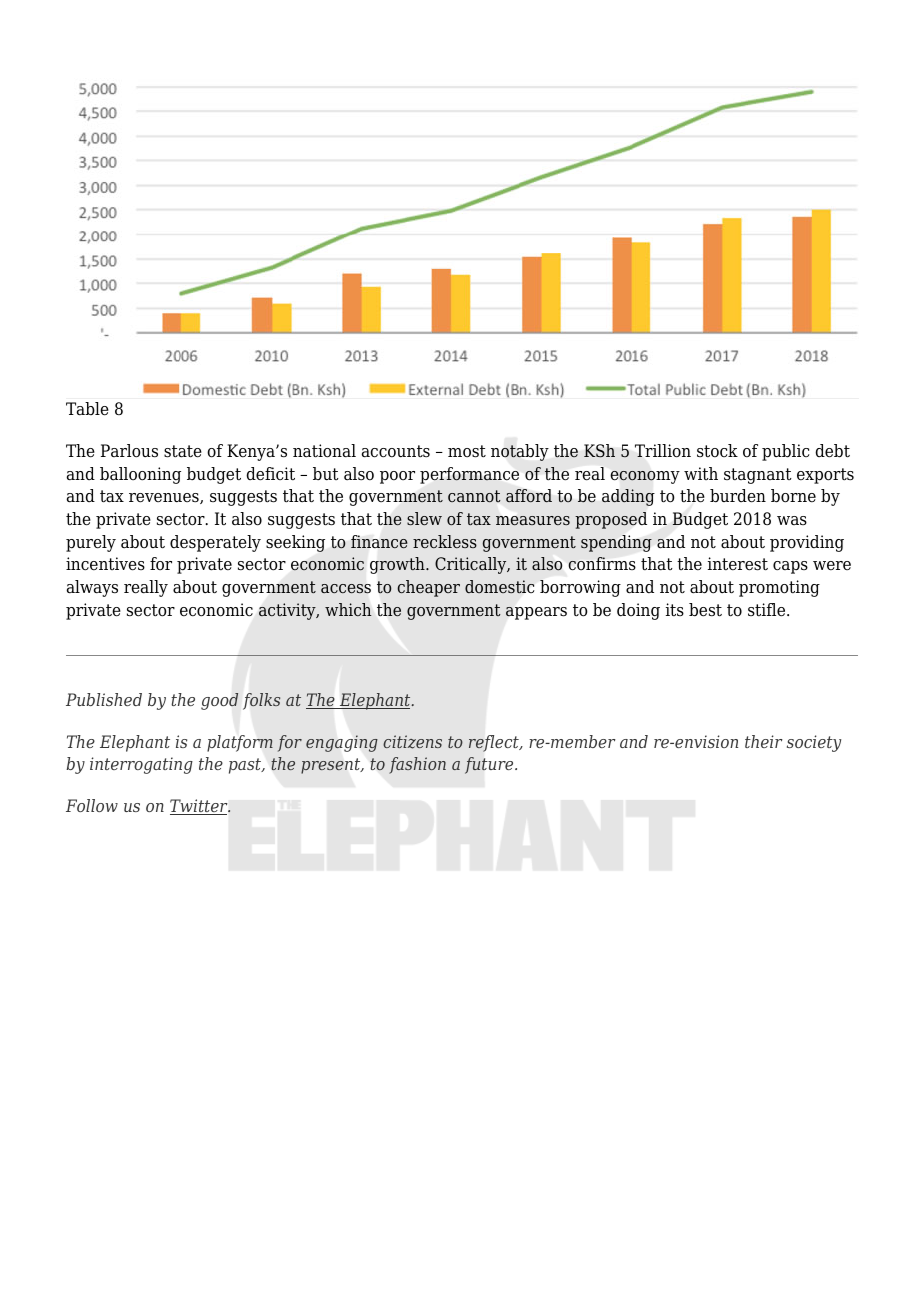 The image size is (924, 1308). Describe the element at coordinates (445, 541) in the screenshot. I see `reckless` at that location.
